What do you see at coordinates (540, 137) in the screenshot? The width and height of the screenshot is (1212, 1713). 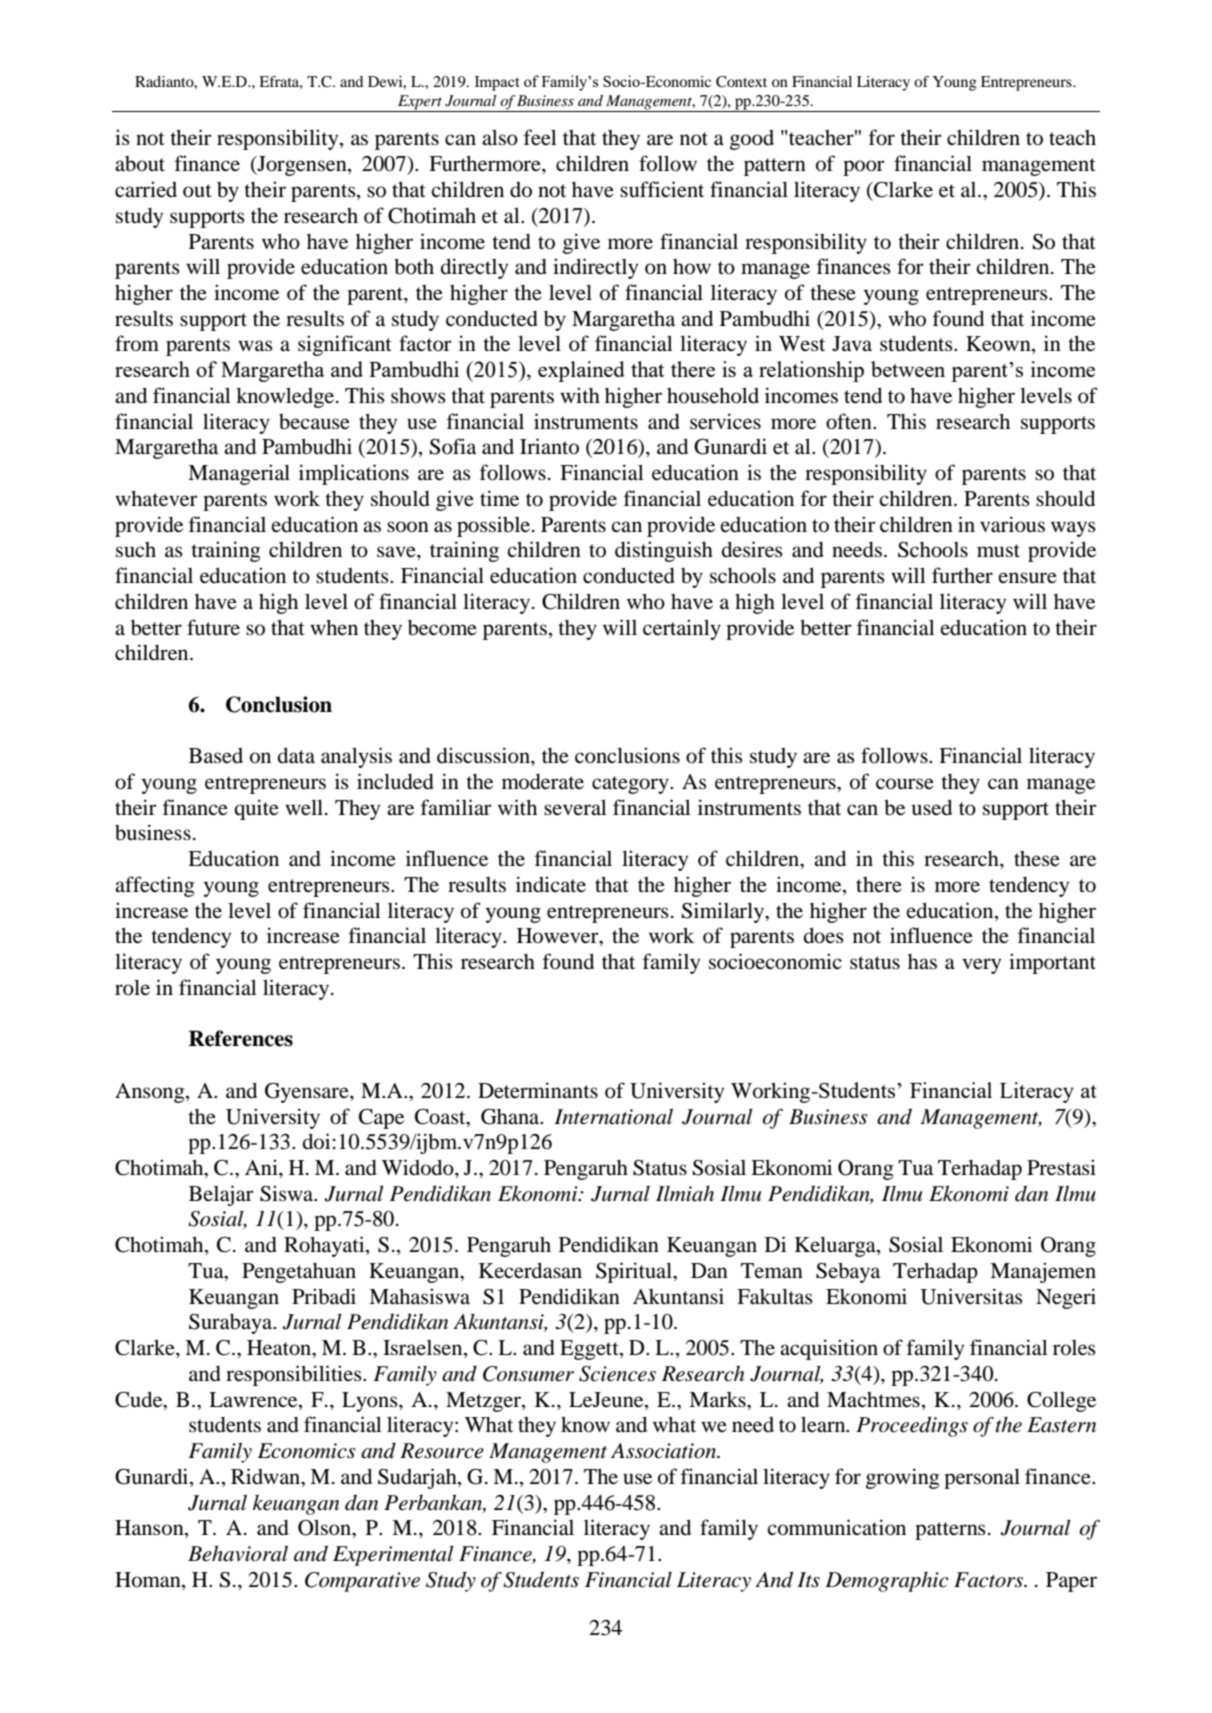 I see `feel` at bounding box center [540, 137].
